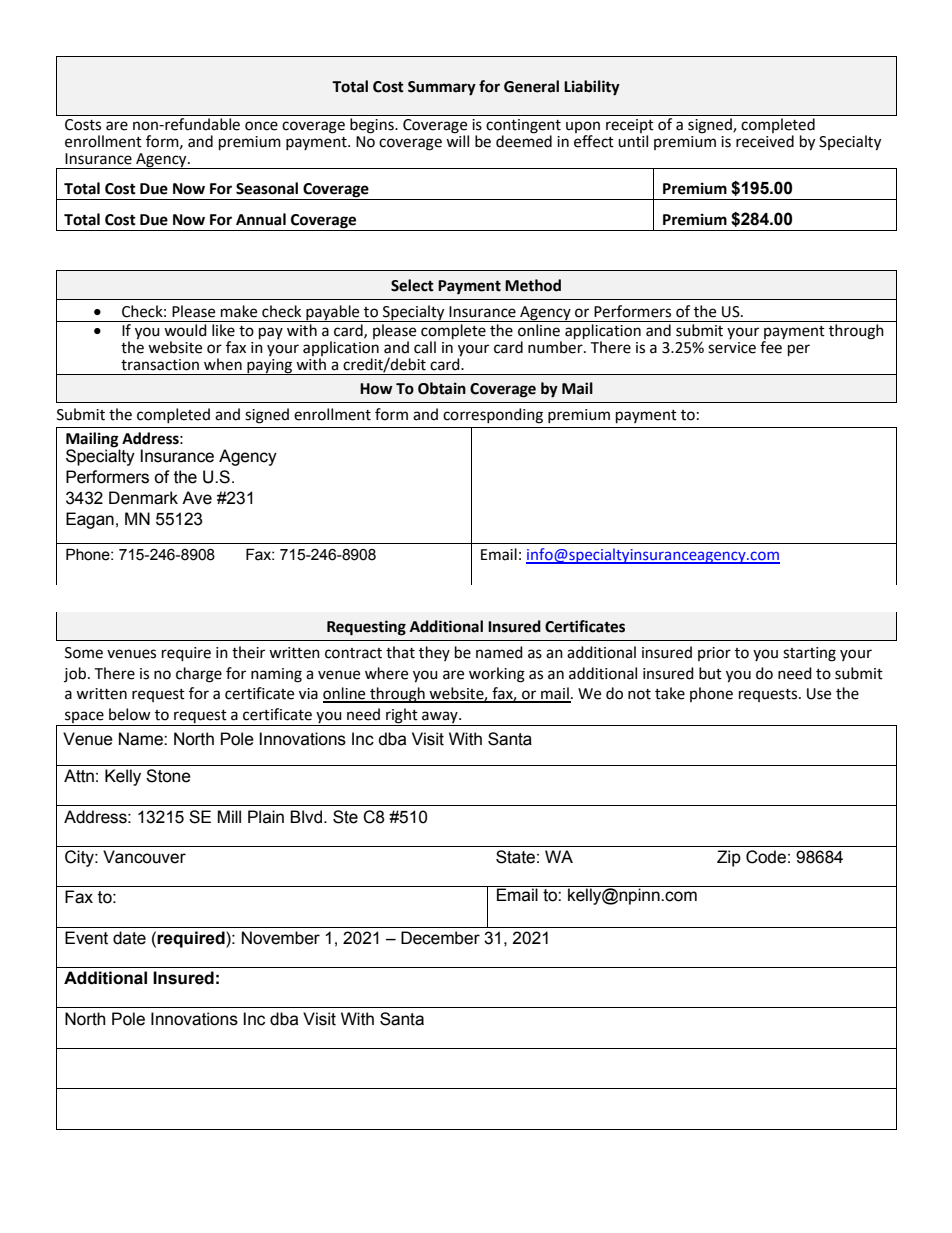  What do you see at coordinates (143, 498) in the document?
I see `Denmark` at bounding box center [143, 498].
